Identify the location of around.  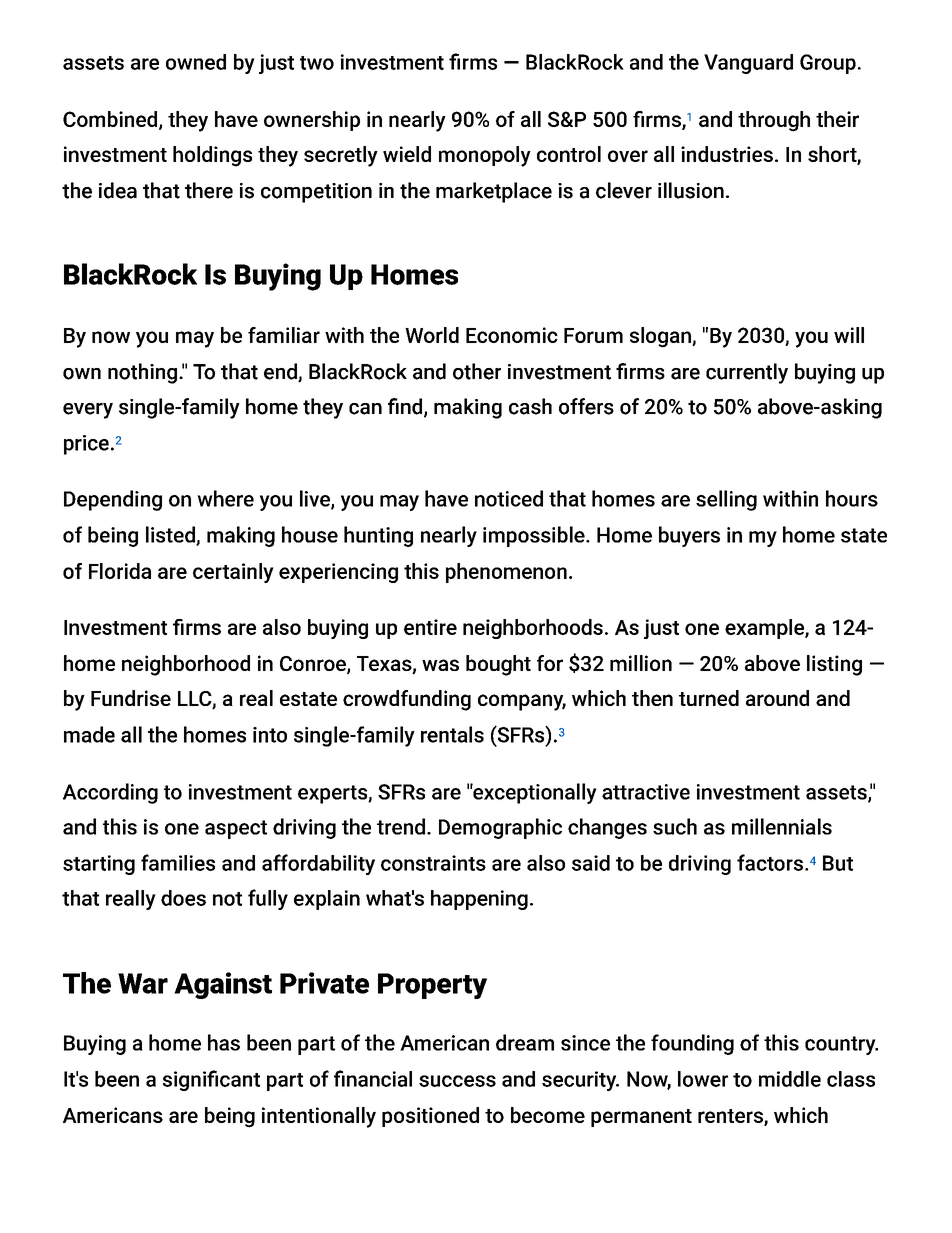
(777, 698).
